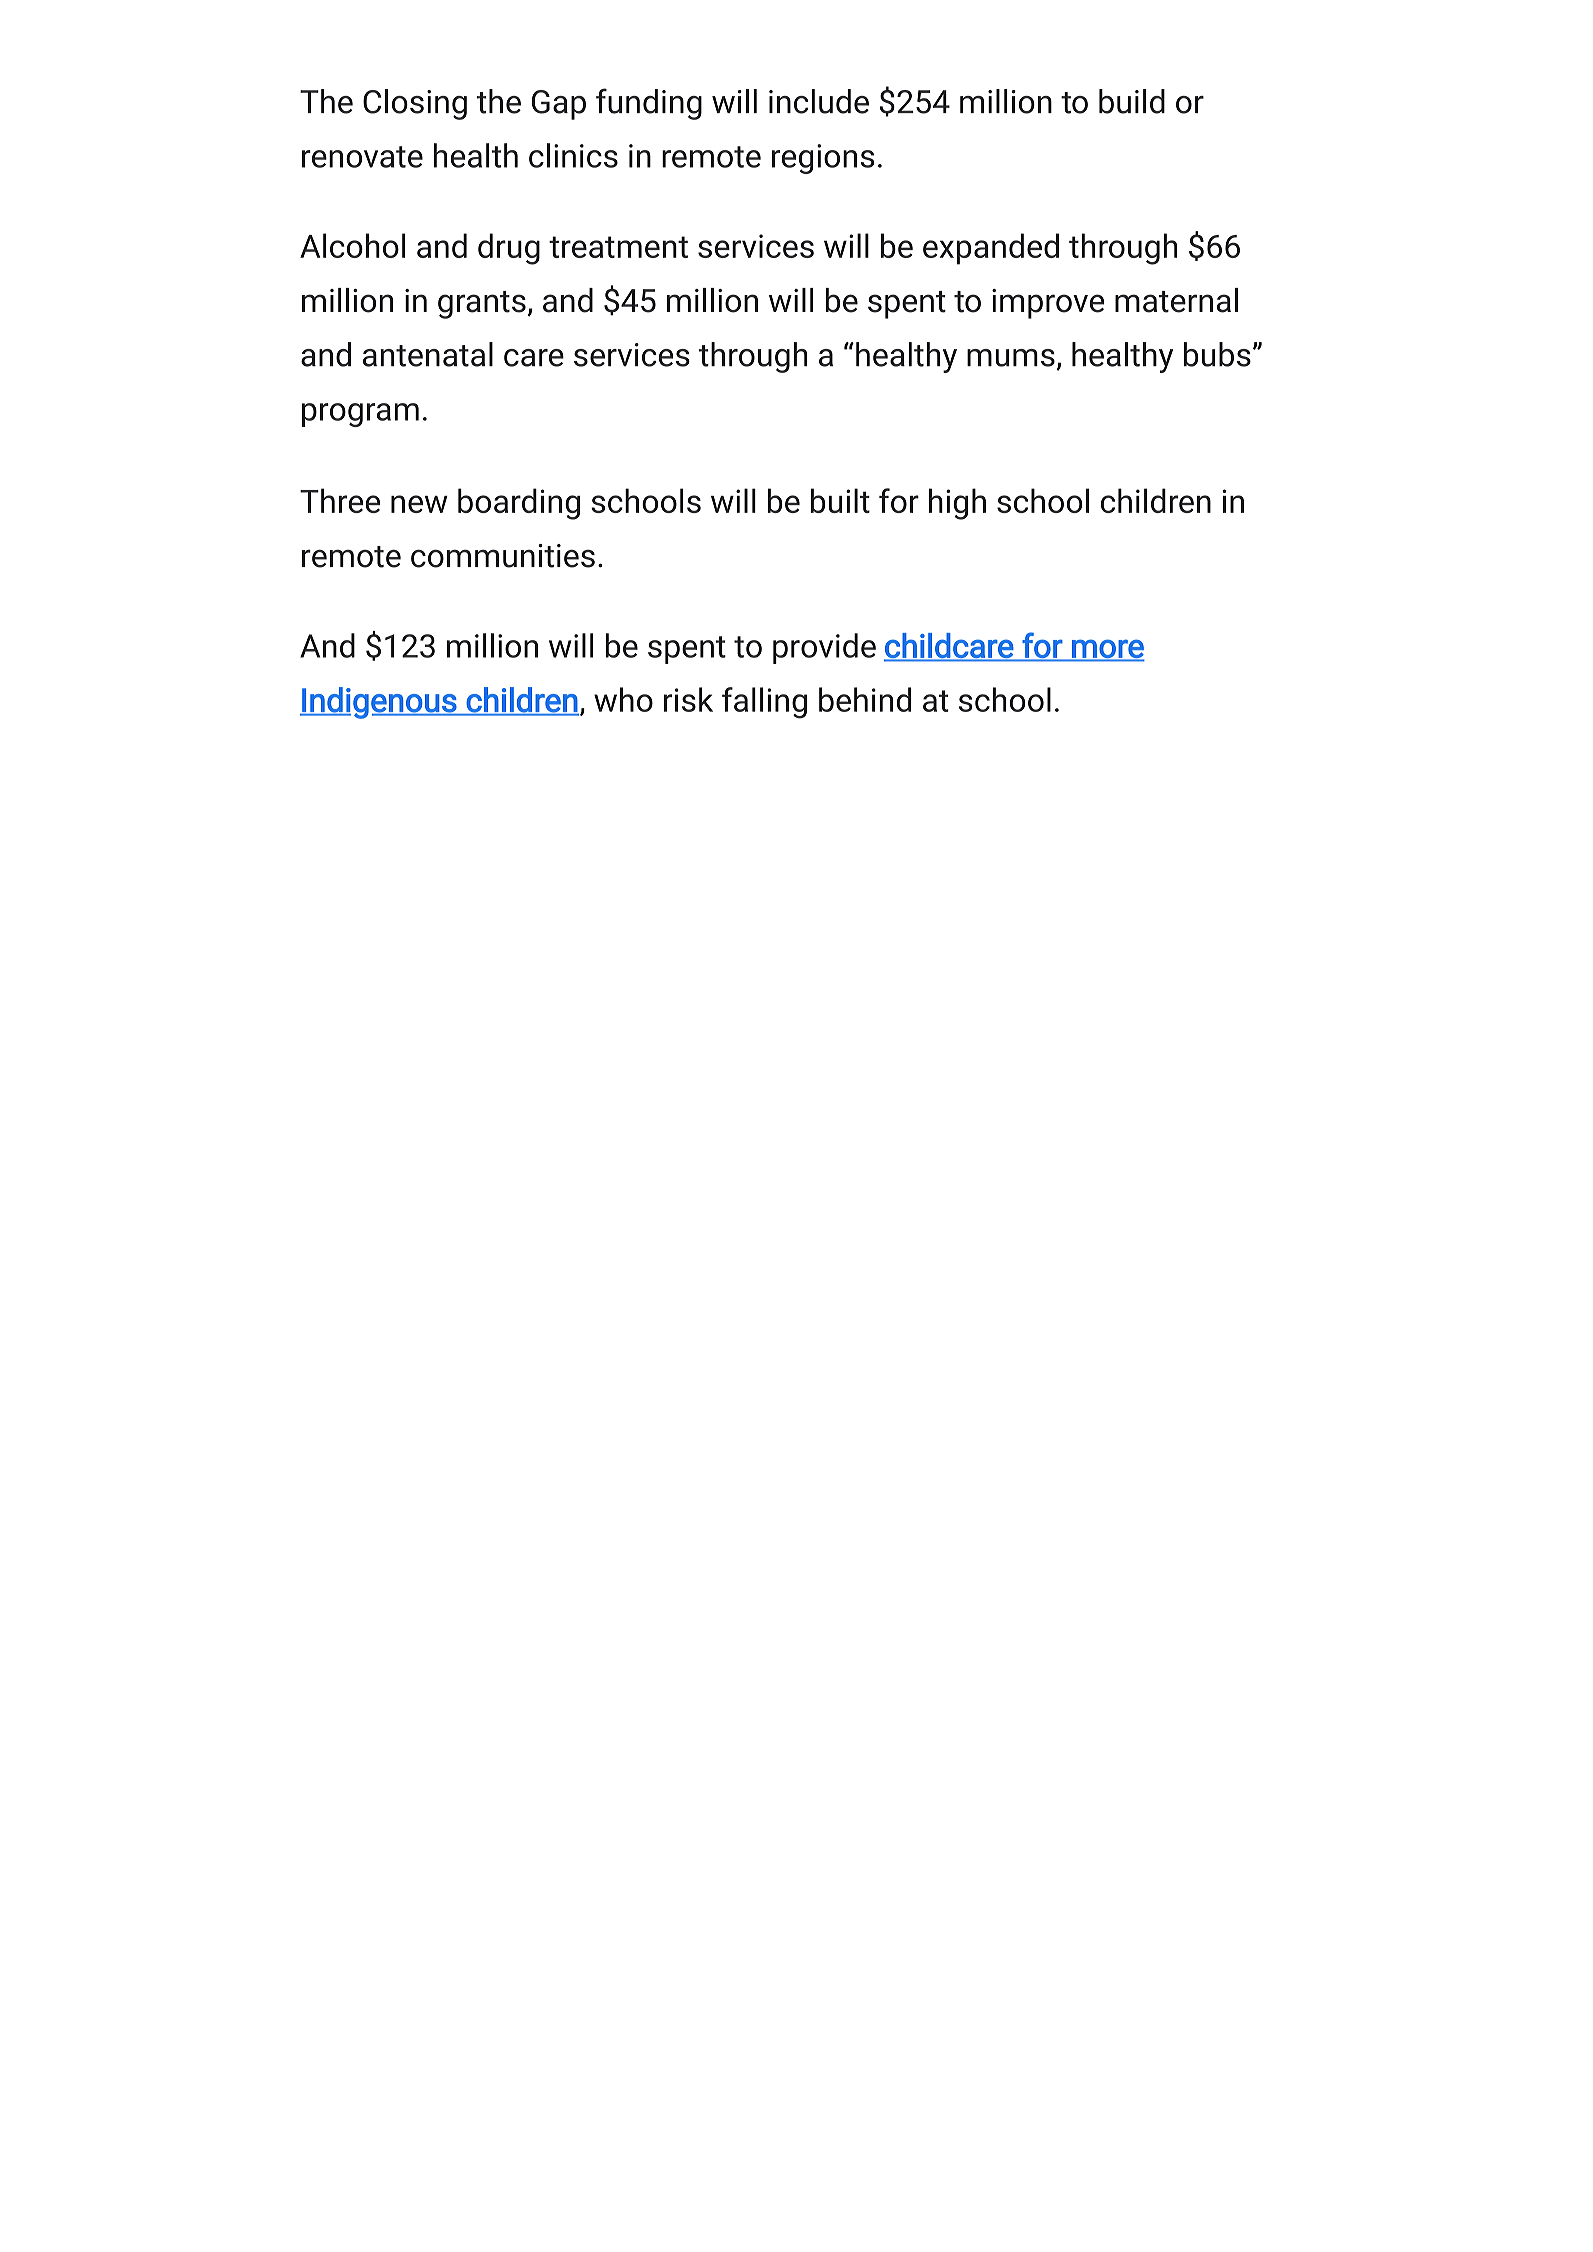 Image resolution: width=1593 pixels, height=2252 pixels. What do you see at coordinates (1132, 101) in the screenshot?
I see `build` at bounding box center [1132, 101].
